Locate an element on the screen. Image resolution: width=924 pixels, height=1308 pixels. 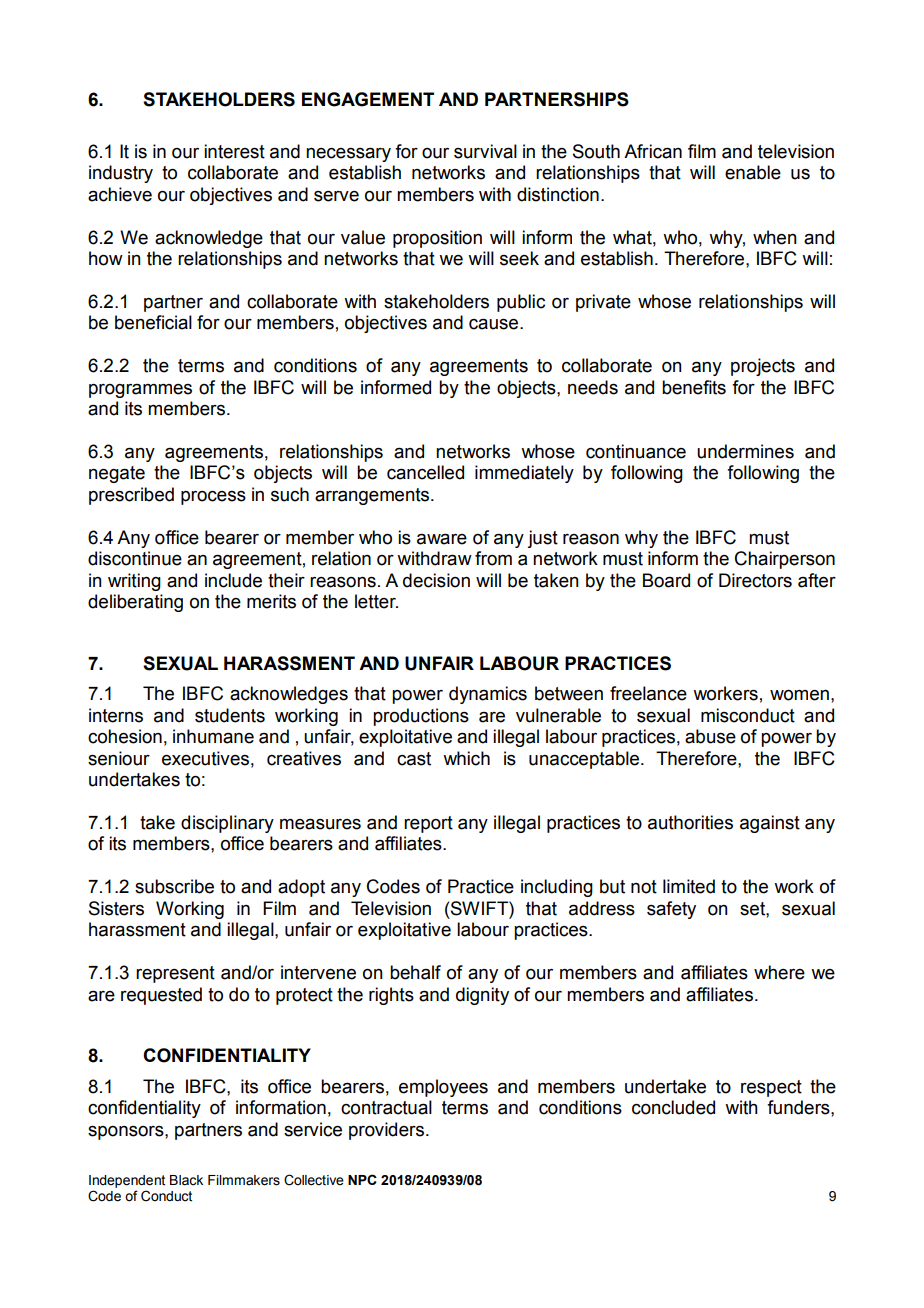
survival is located at coordinates (485, 151).
